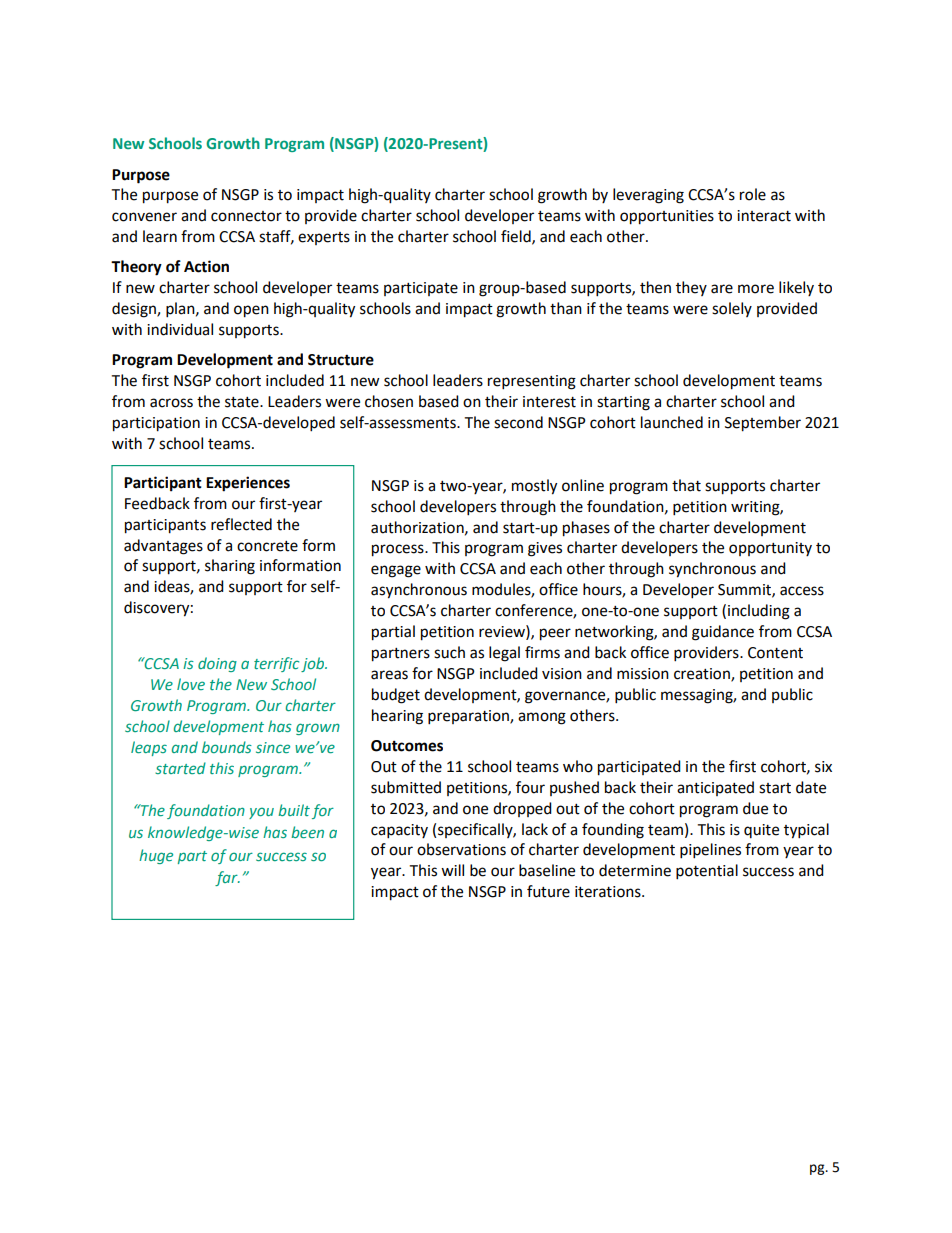 Image resolution: width=952 pixels, height=1233 pixels. Describe the element at coordinates (545, 549) in the screenshot. I see `gives` at that location.
